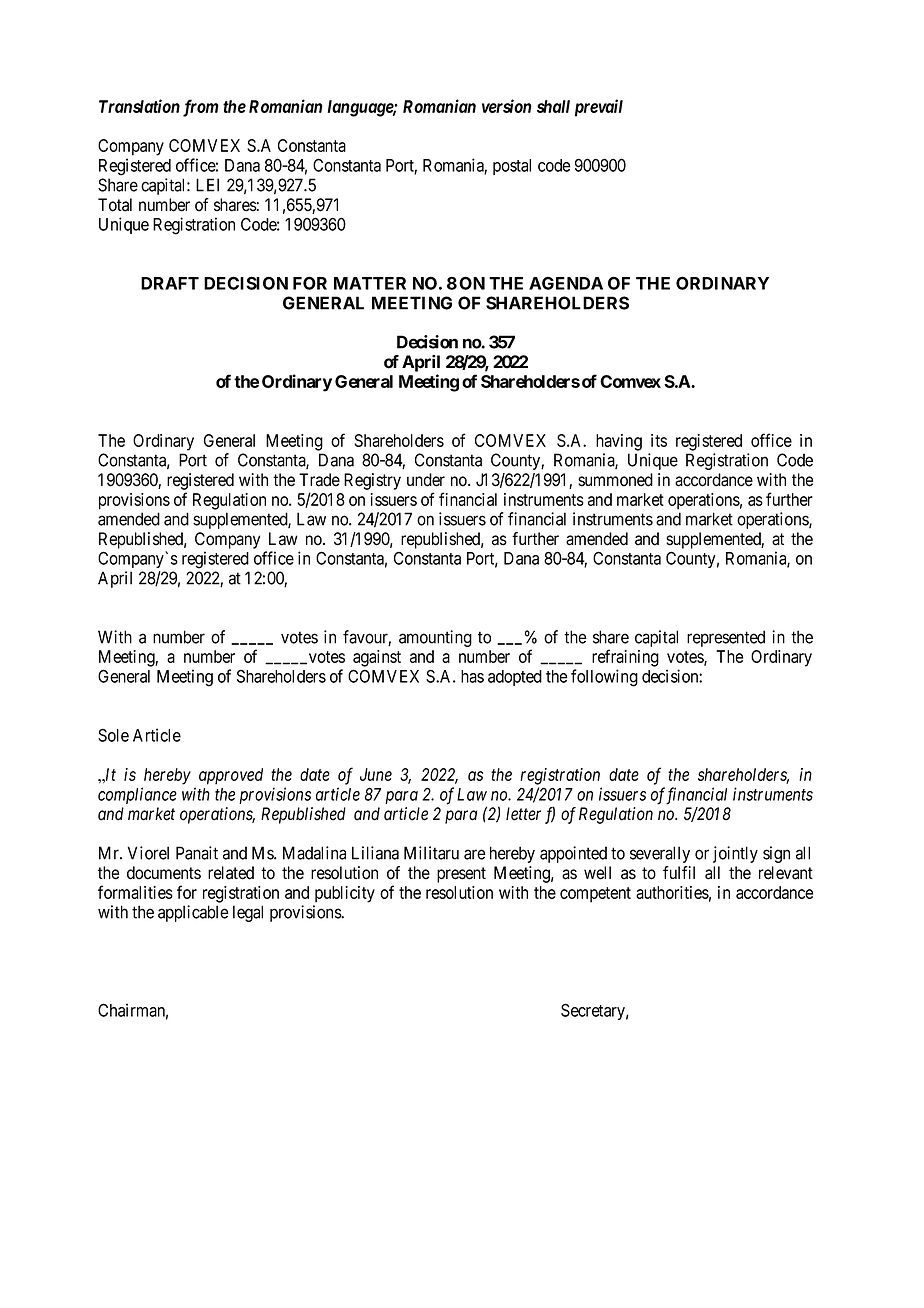 The width and height of the document is (924, 1308). What do you see at coordinates (193, 913) in the document?
I see `applicable` at bounding box center [193, 913].
